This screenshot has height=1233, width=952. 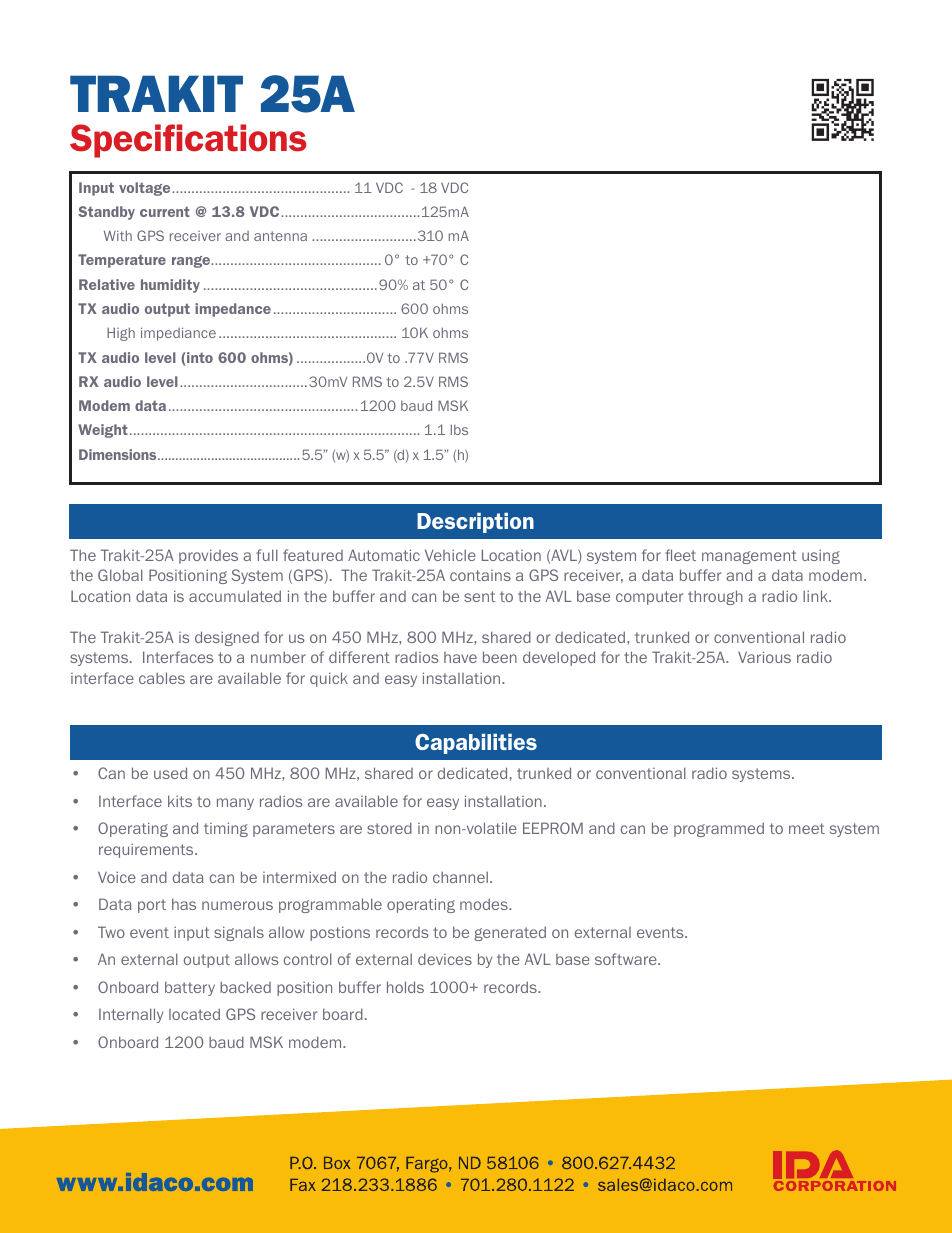 I want to click on current, so click(x=165, y=212).
